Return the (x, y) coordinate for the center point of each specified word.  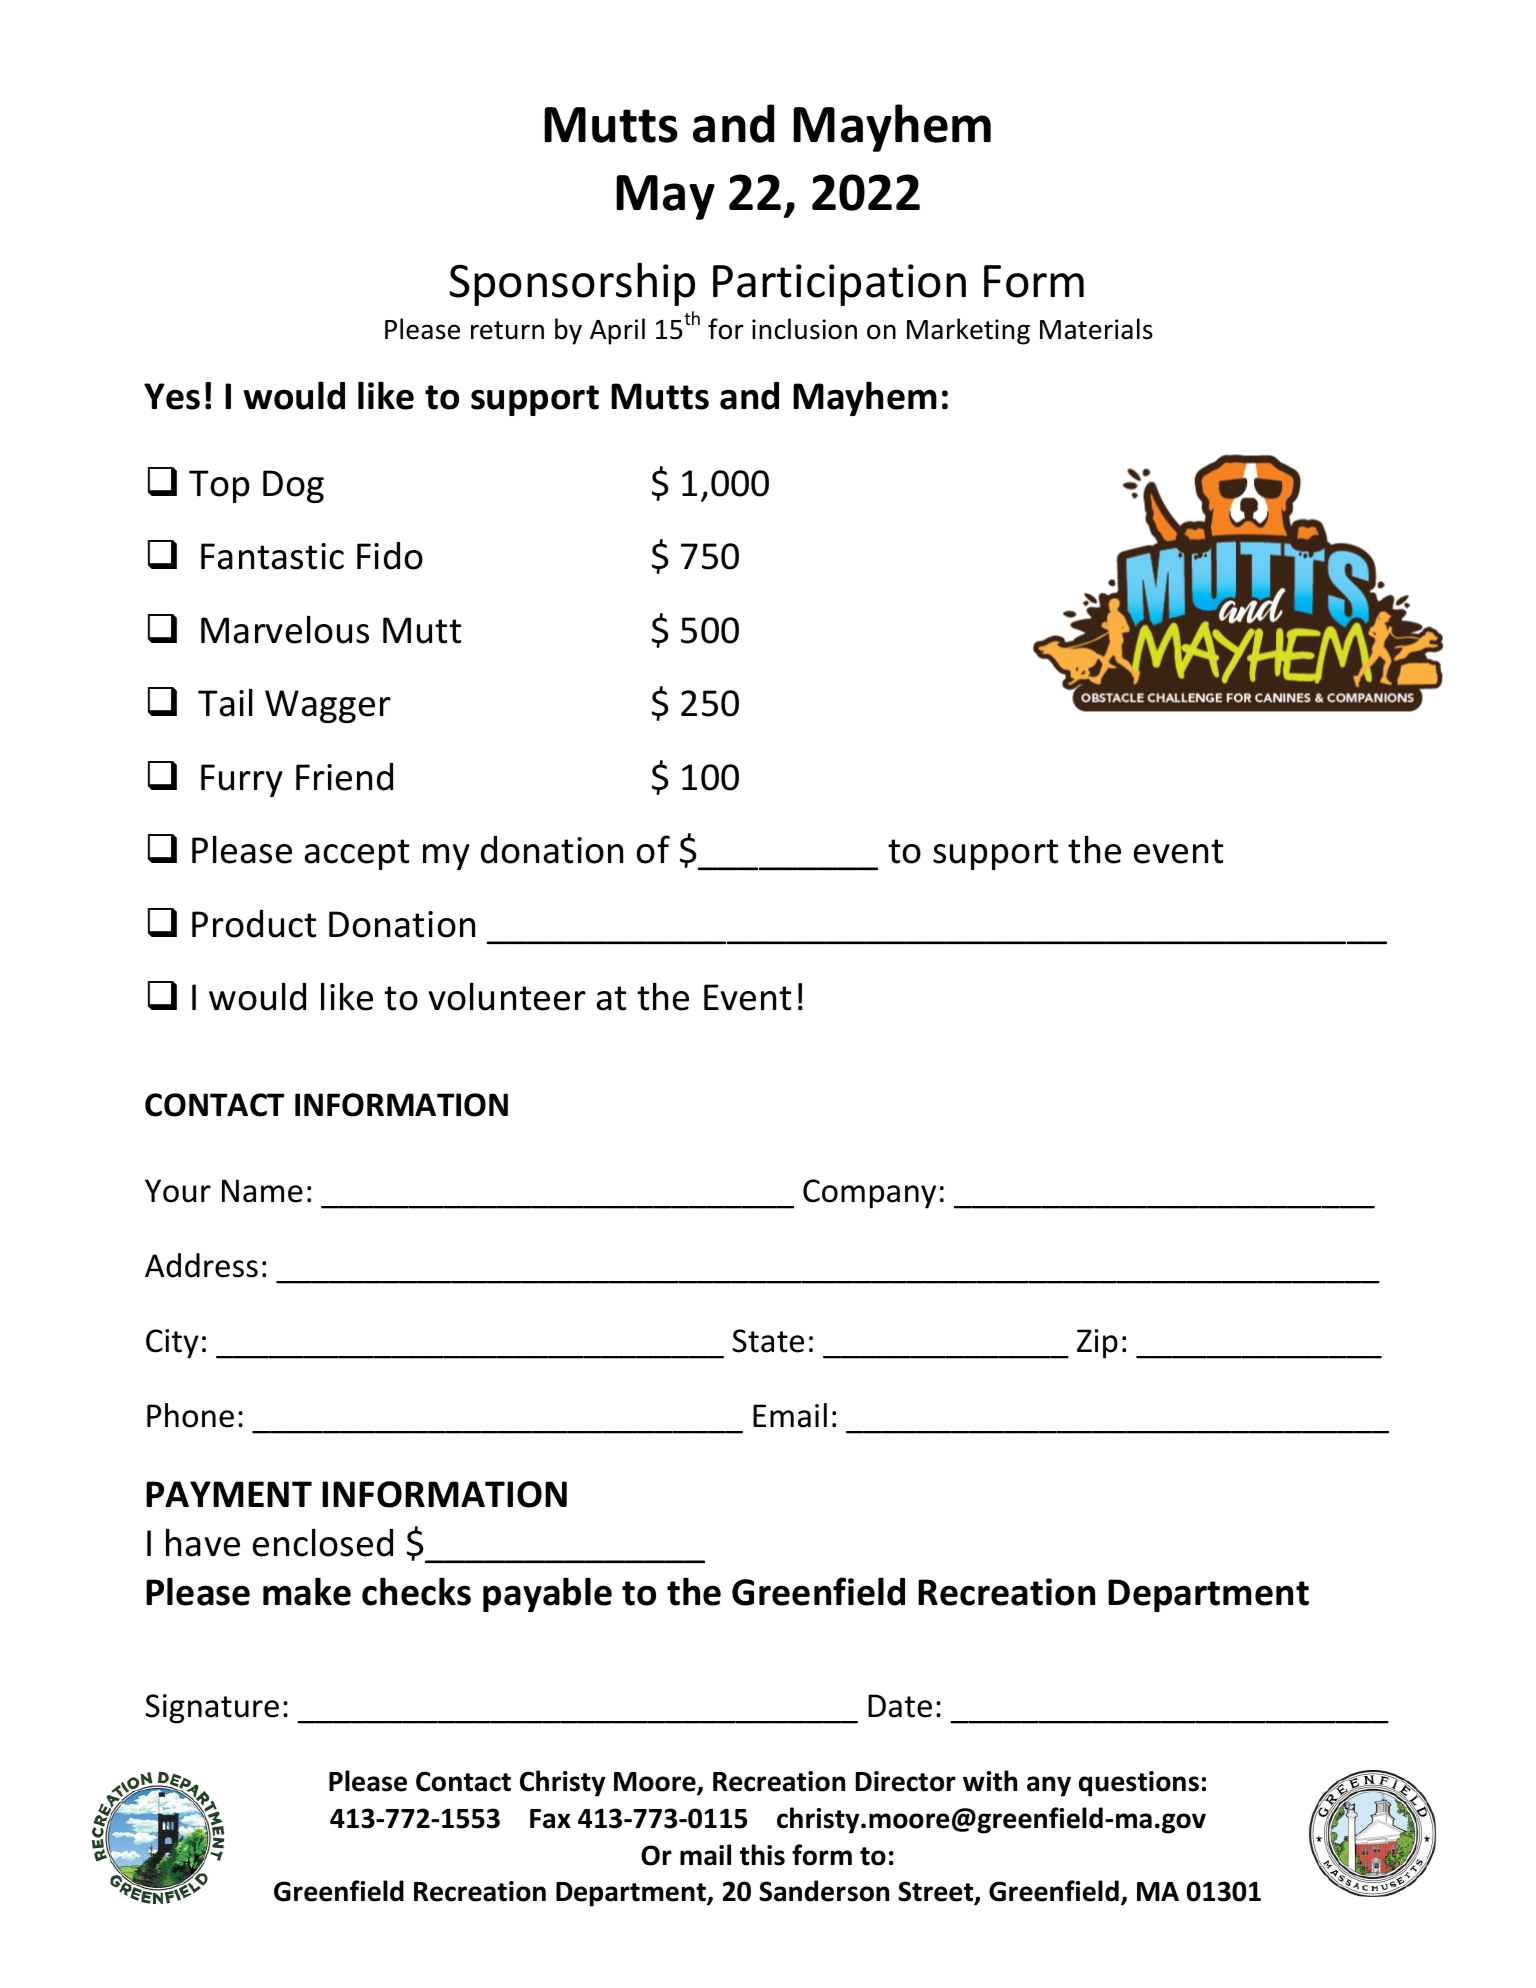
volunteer (507, 996)
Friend (344, 777)
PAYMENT (229, 1494)
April (617, 331)
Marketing (968, 331)
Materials (1096, 329)
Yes (172, 396)
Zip (1097, 1344)
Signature (212, 1709)
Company (869, 1194)
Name (262, 1191)
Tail (225, 702)
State (768, 1341)
